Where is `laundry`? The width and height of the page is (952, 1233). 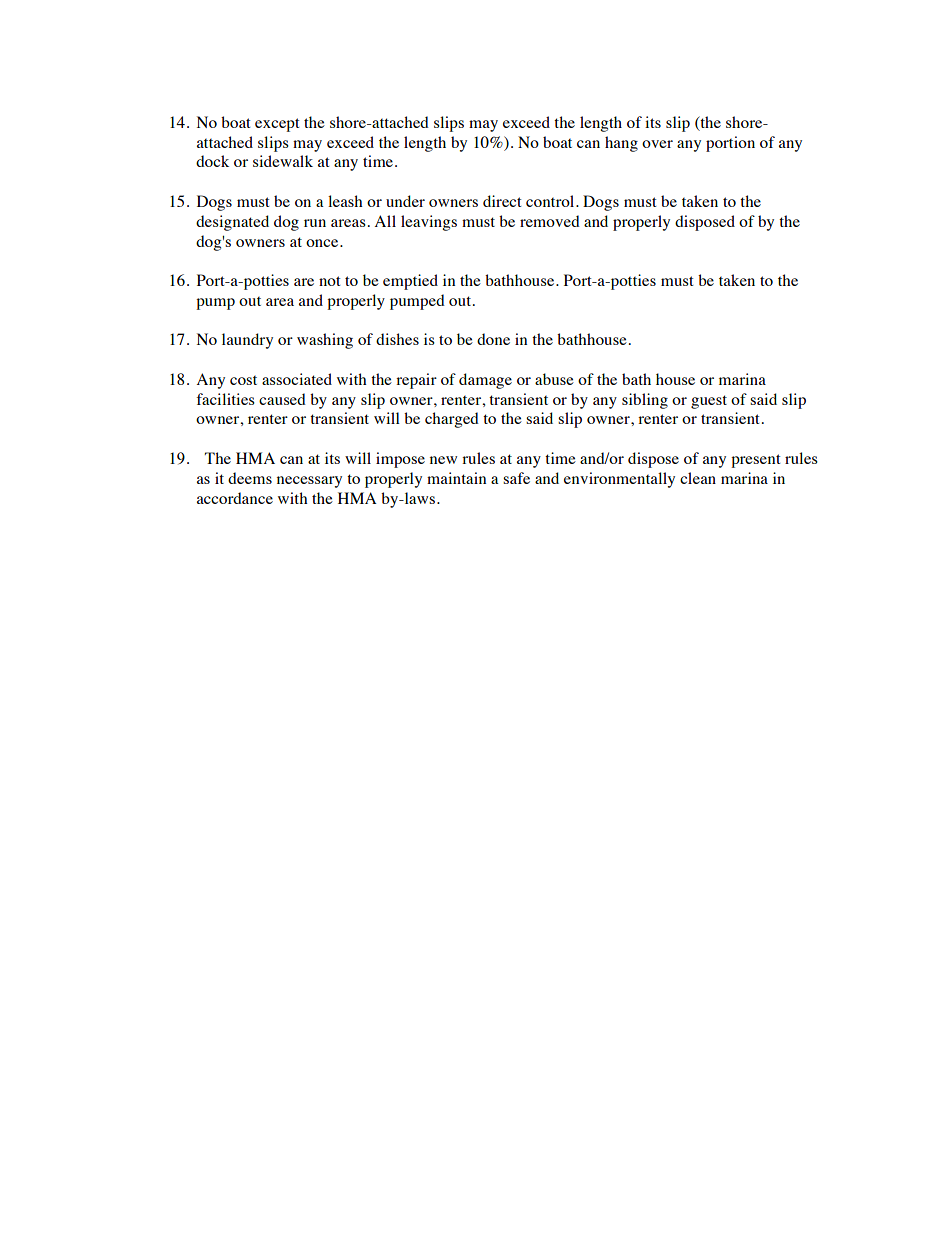 laundry is located at coordinates (247, 341).
